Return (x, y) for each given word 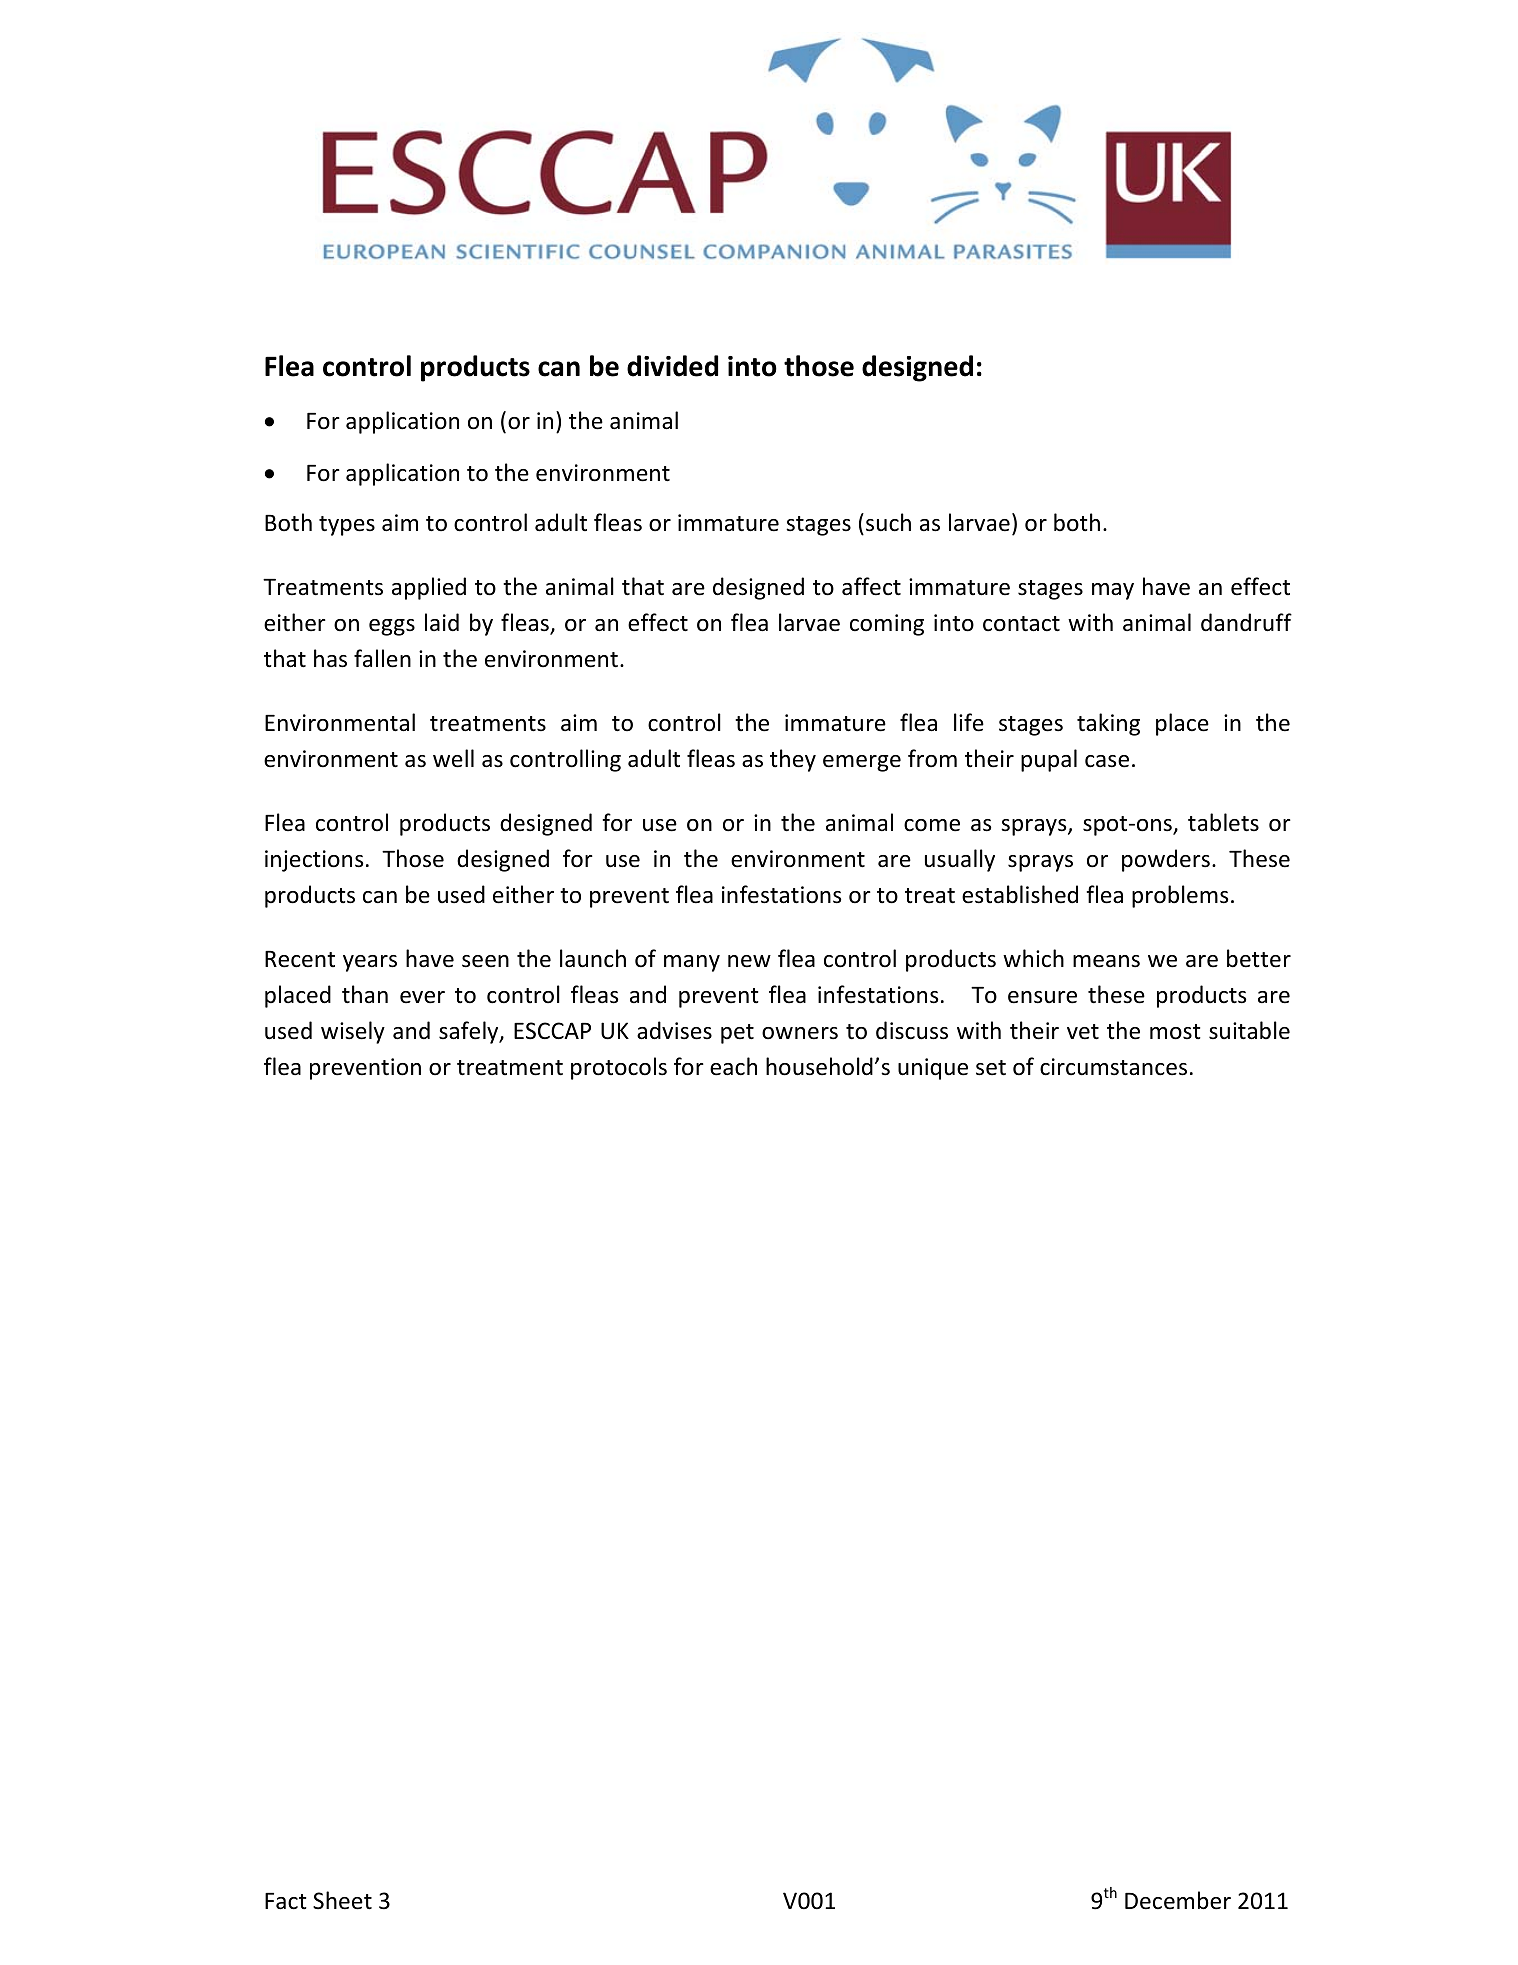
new (749, 961)
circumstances (1113, 1067)
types (347, 526)
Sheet (342, 1900)
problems (1180, 896)
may (1113, 591)
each (733, 1066)
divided (672, 366)
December (1178, 1900)
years (370, 963)
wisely (353, 1032)
